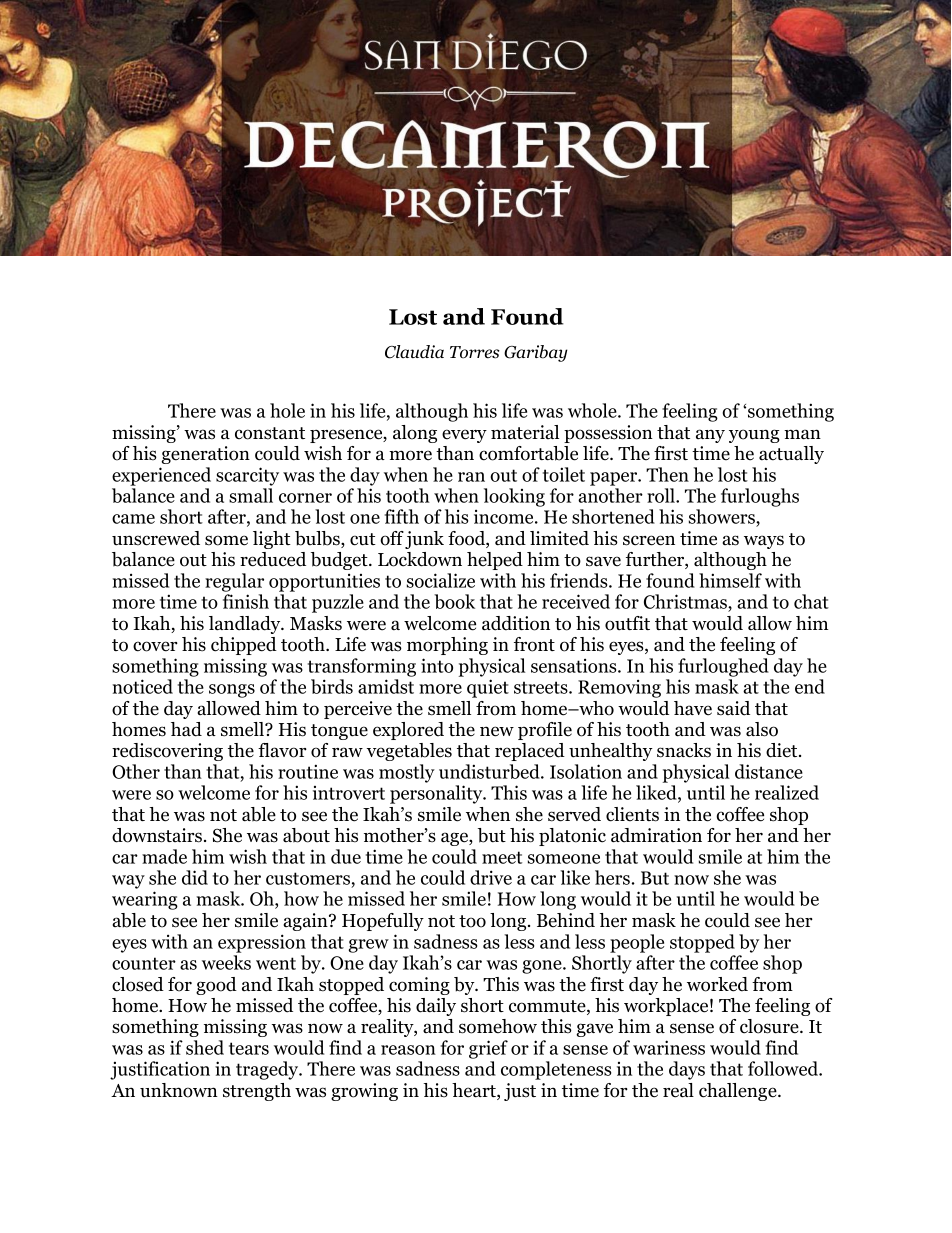 Image resolution: width=952 pixels, height=1233 pixels. Describe the element at coordinates (186, 729) in the screenshot. I see `had` at that location.
